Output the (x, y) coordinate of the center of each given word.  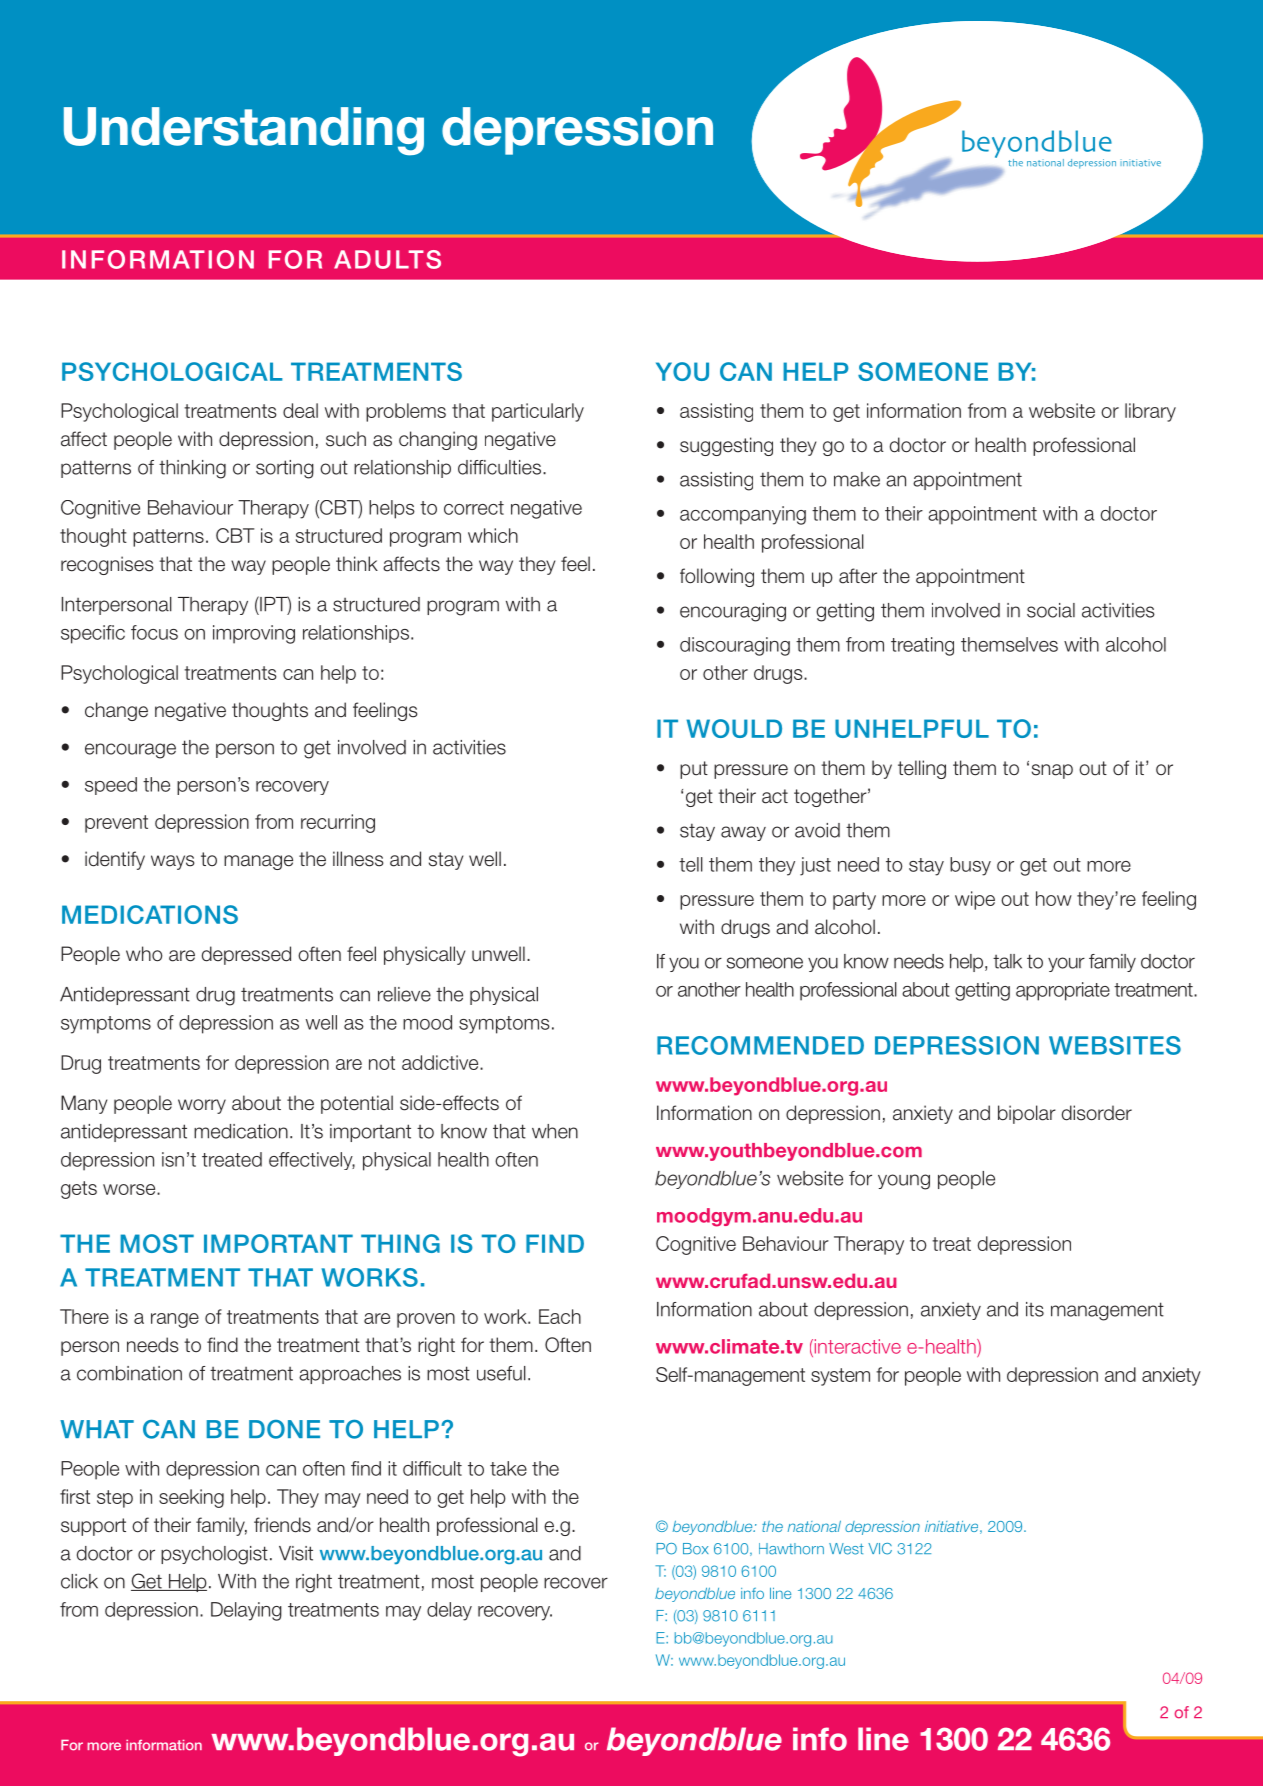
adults (387, 259)
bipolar (1027, 1114)
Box (695, 1549)
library (1150, 412)
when (555, 1131)
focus (154, 632)
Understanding (244, 131)
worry (202, 1106)
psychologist (214, 1555)
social (1051, 610)
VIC (880, 1549)
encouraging (733, 612)
